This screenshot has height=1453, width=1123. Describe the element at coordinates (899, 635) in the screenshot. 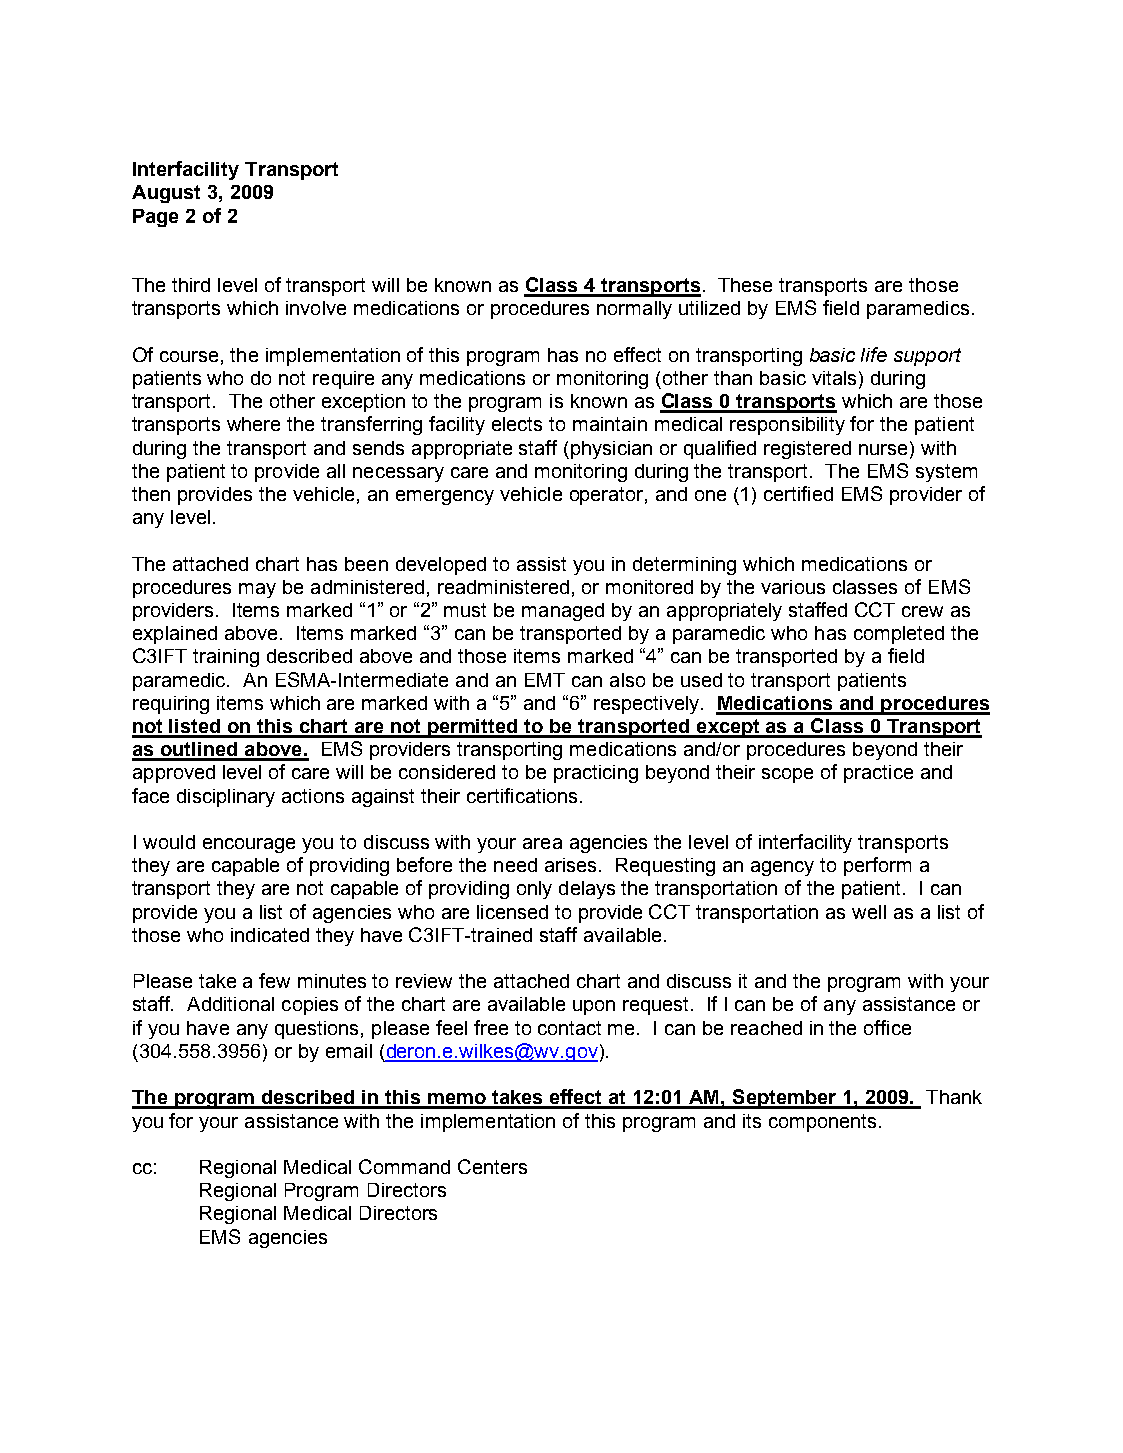

I see `completed` at that location.
